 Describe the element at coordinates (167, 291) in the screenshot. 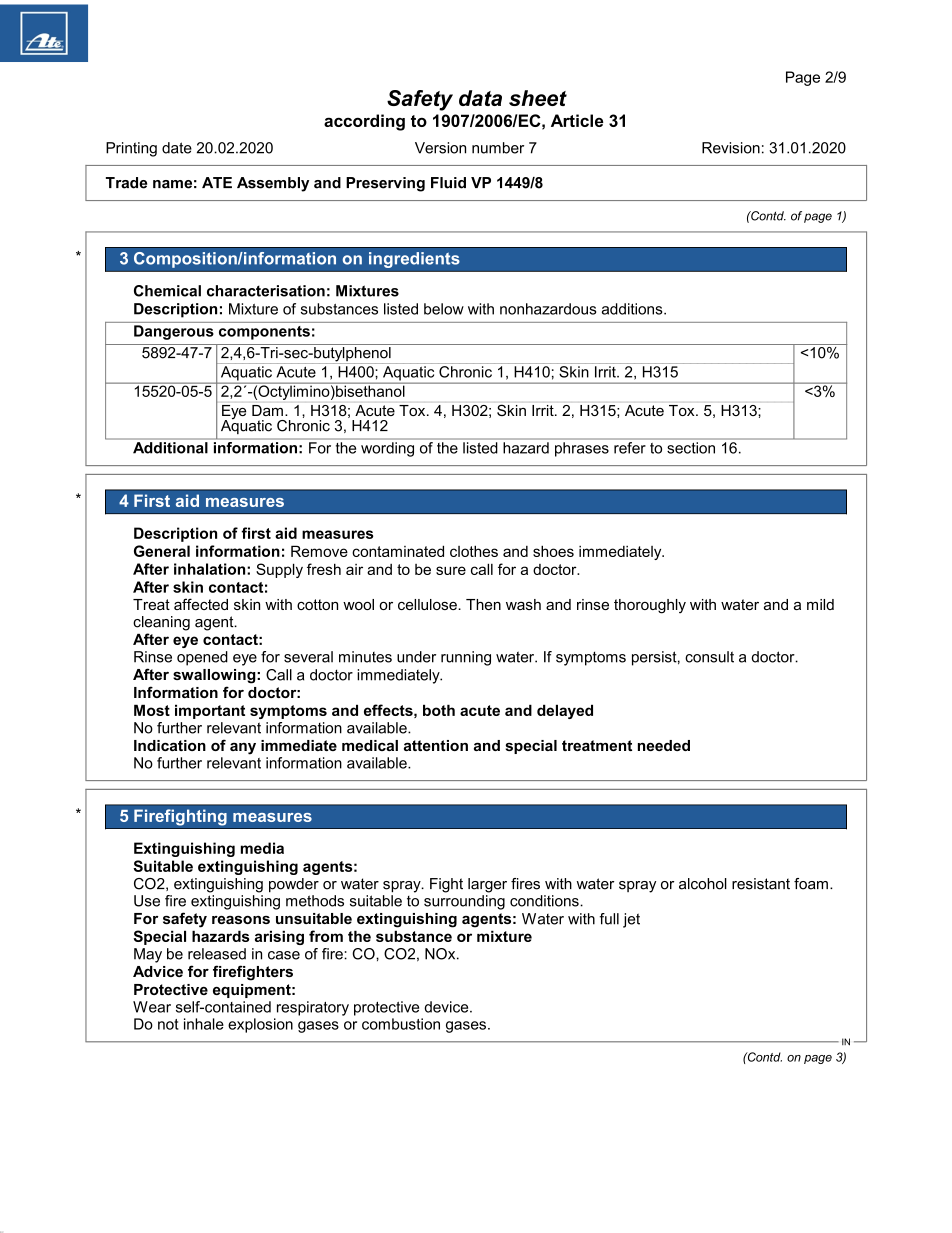

I see `Chemical` at that location.
